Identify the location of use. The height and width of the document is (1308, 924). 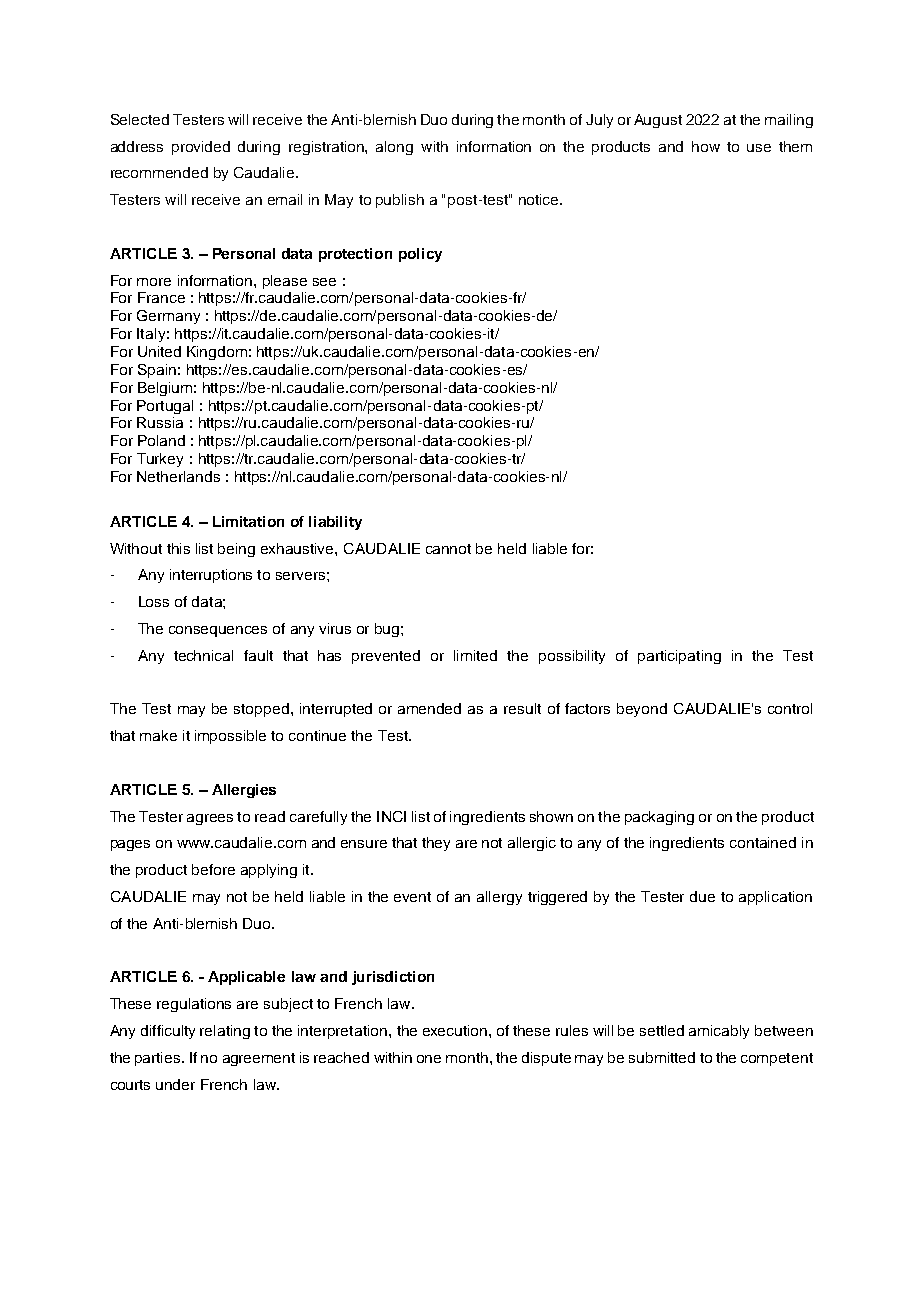
(759, 148).
